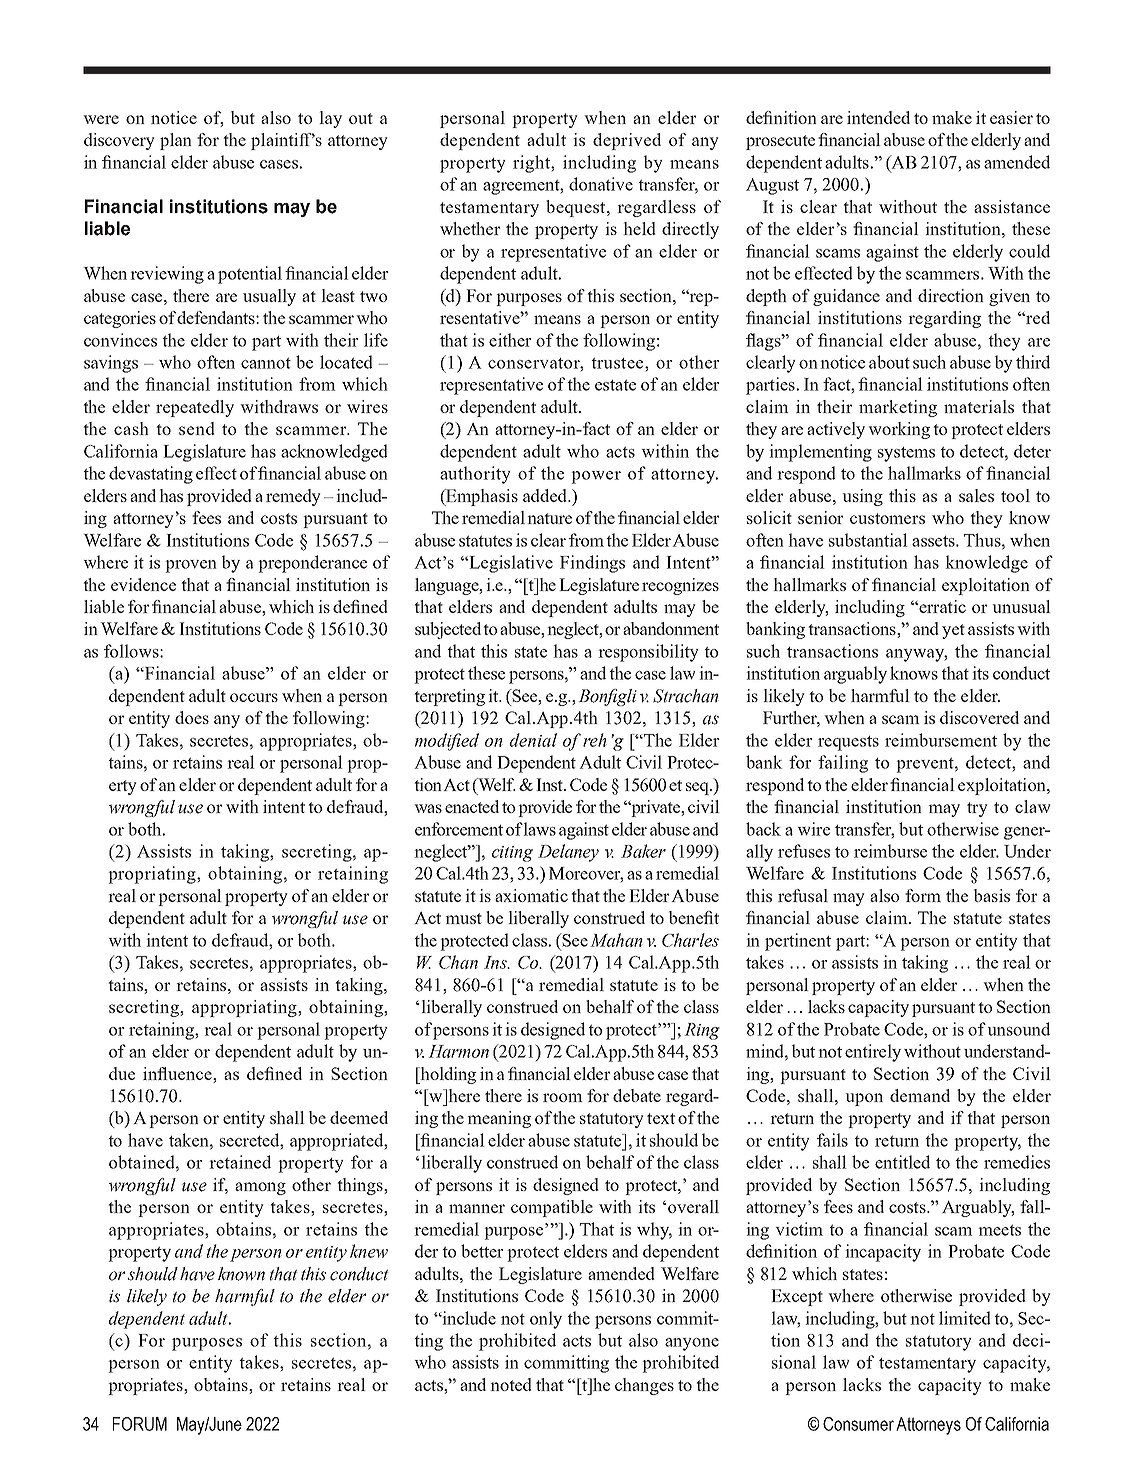 The height and width of the screenshot is (1467, 1134). Describe the element at coordinates (140, 1424) in the screenshot. I see `FORUM` at that location.
